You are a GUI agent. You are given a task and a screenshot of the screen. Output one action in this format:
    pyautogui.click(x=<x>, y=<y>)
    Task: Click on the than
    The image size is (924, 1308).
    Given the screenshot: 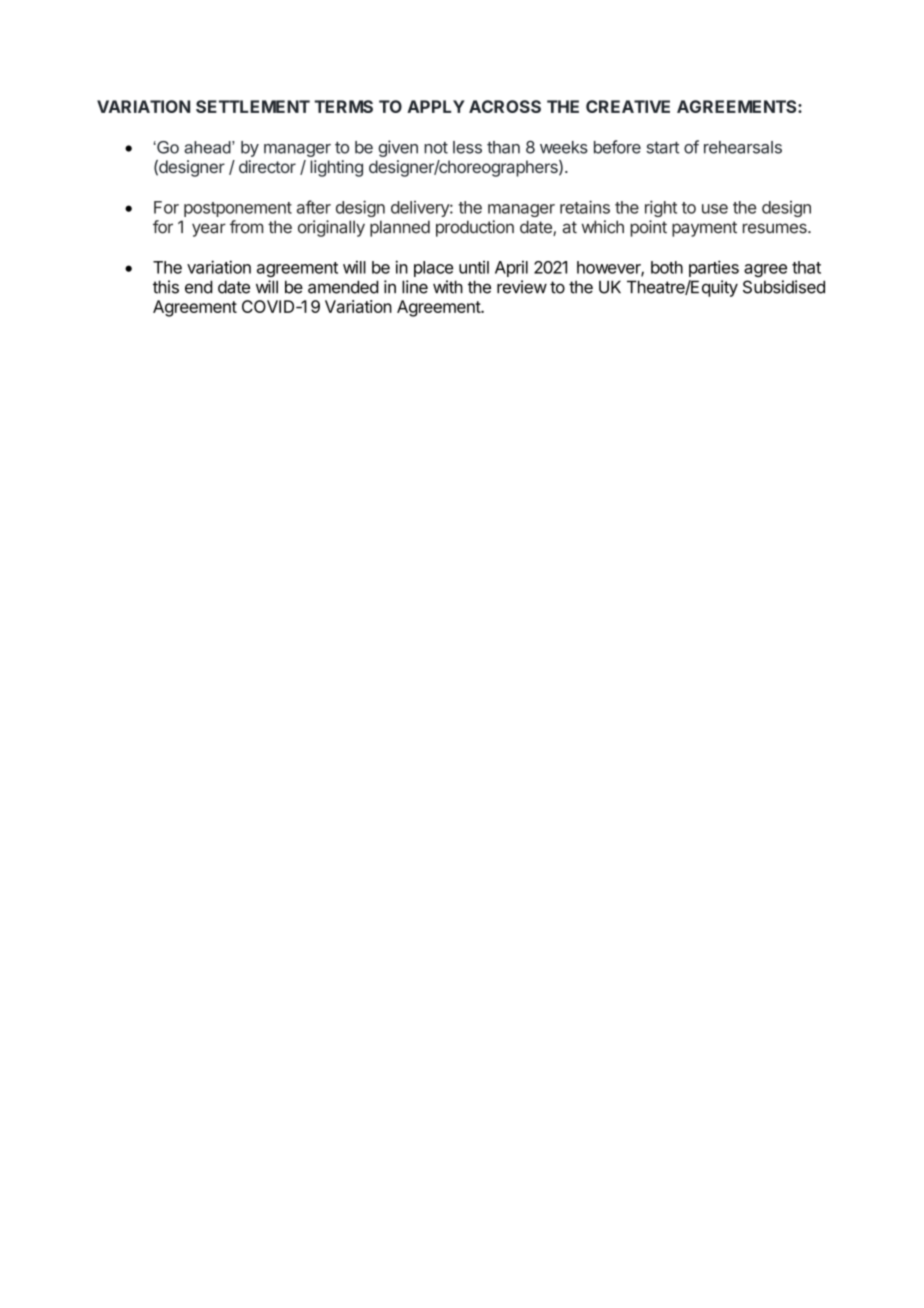 What is the action you would take?
    pyautogui.click(x=503, y=147)
